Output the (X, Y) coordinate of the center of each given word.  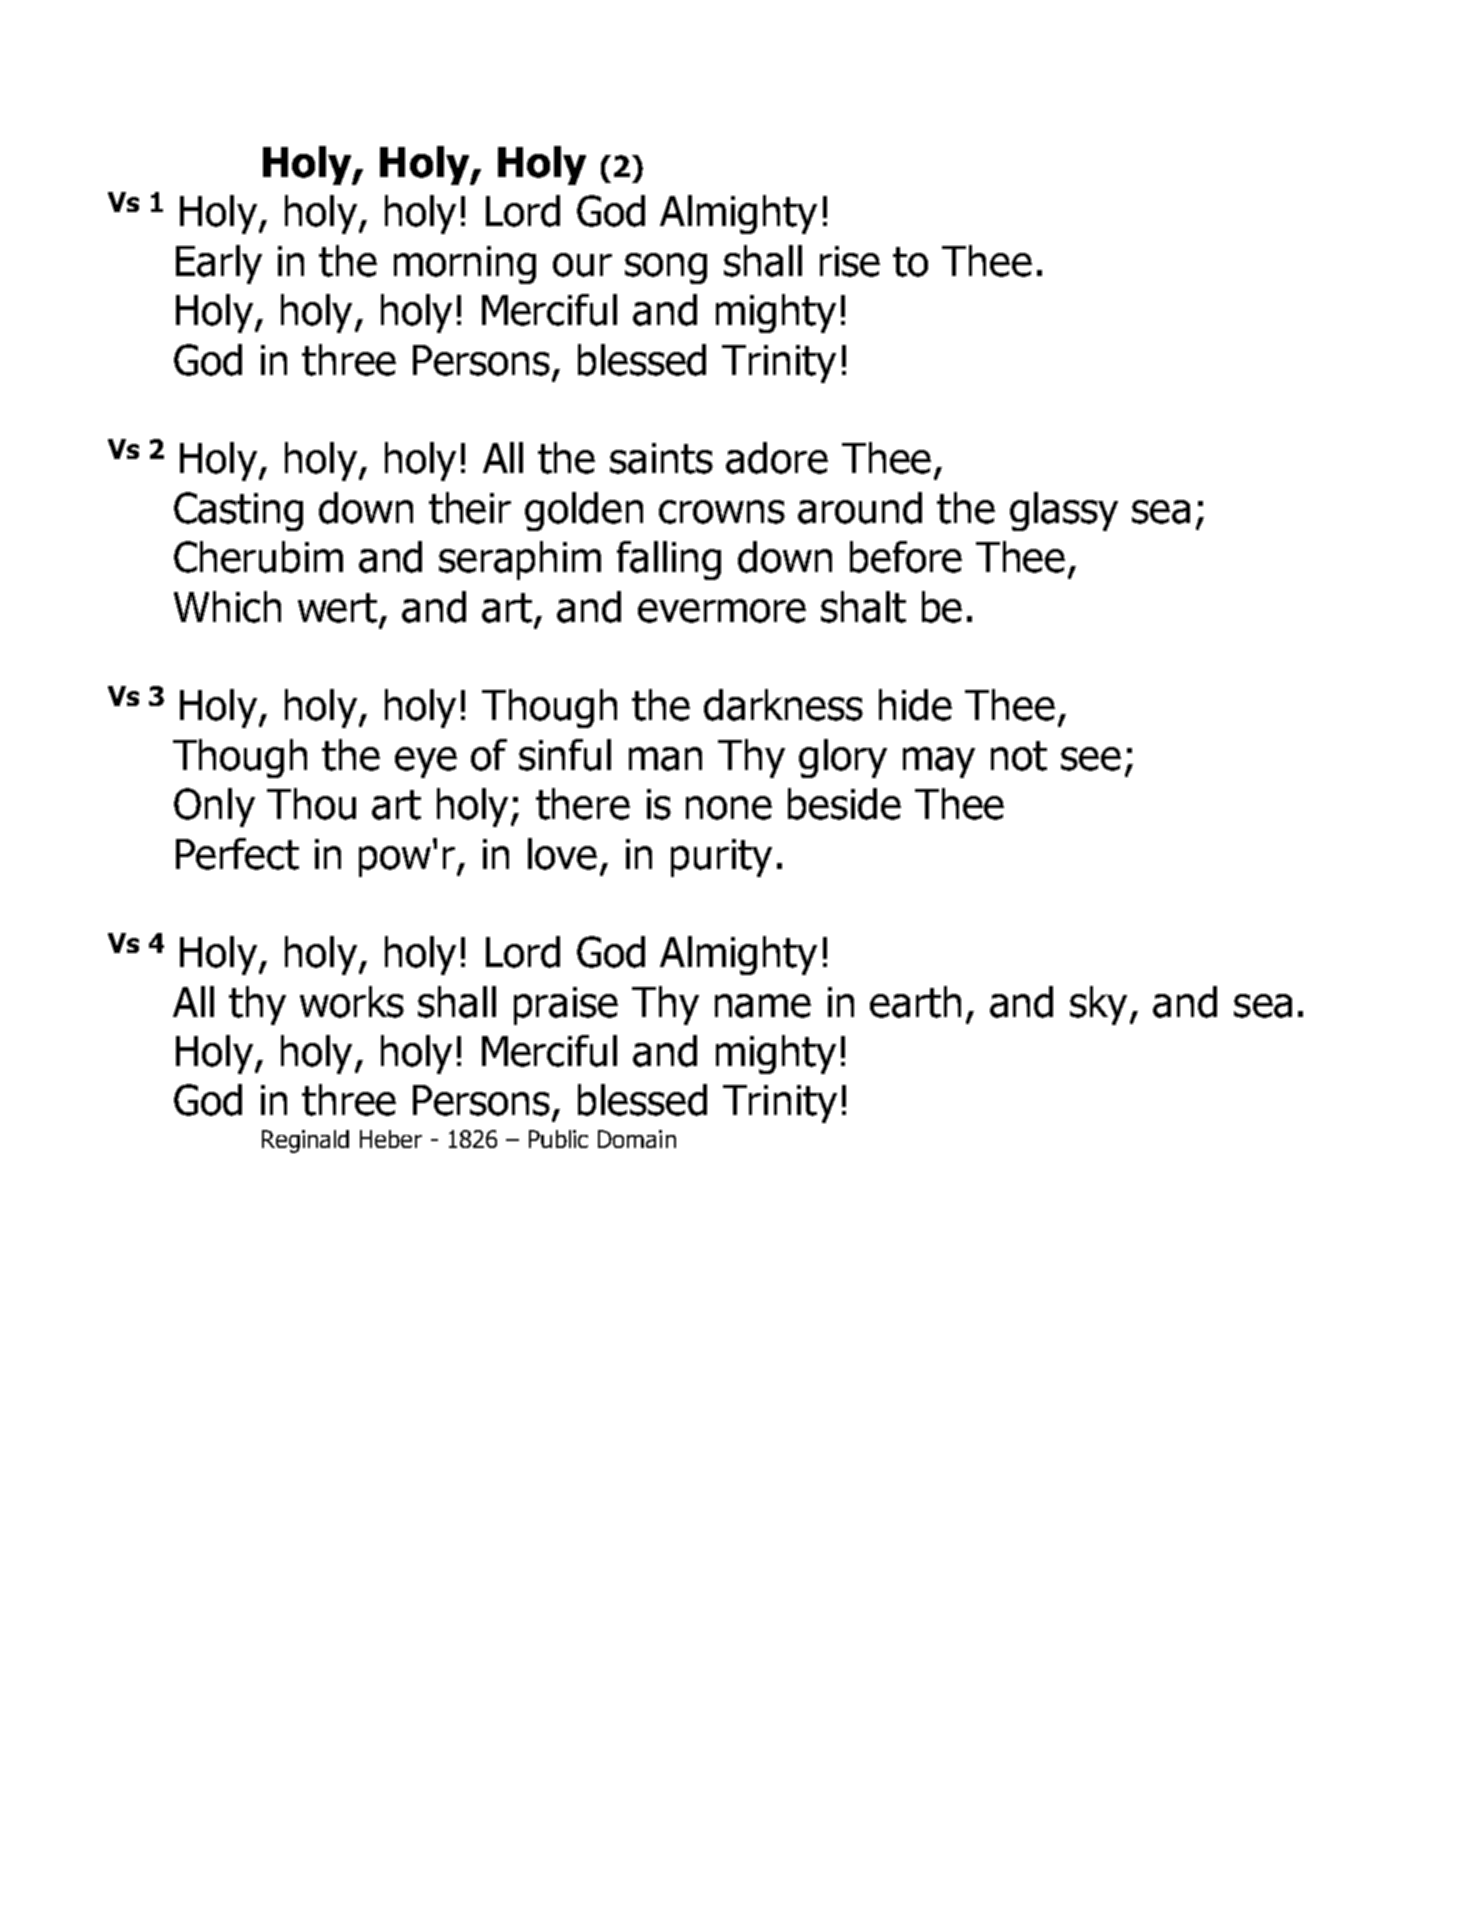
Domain (637, 1139)
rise (850, 261)
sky (1100, 1005)
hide (915, 705)
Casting (238, 511)
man (665, 759)
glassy (1064, 511)
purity (721, 858)
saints (661, 458)
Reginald (305, 1141)
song (666, 268)
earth (915, 1002)
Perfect (237, 854)
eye (426, 762)
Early (219, 264)
